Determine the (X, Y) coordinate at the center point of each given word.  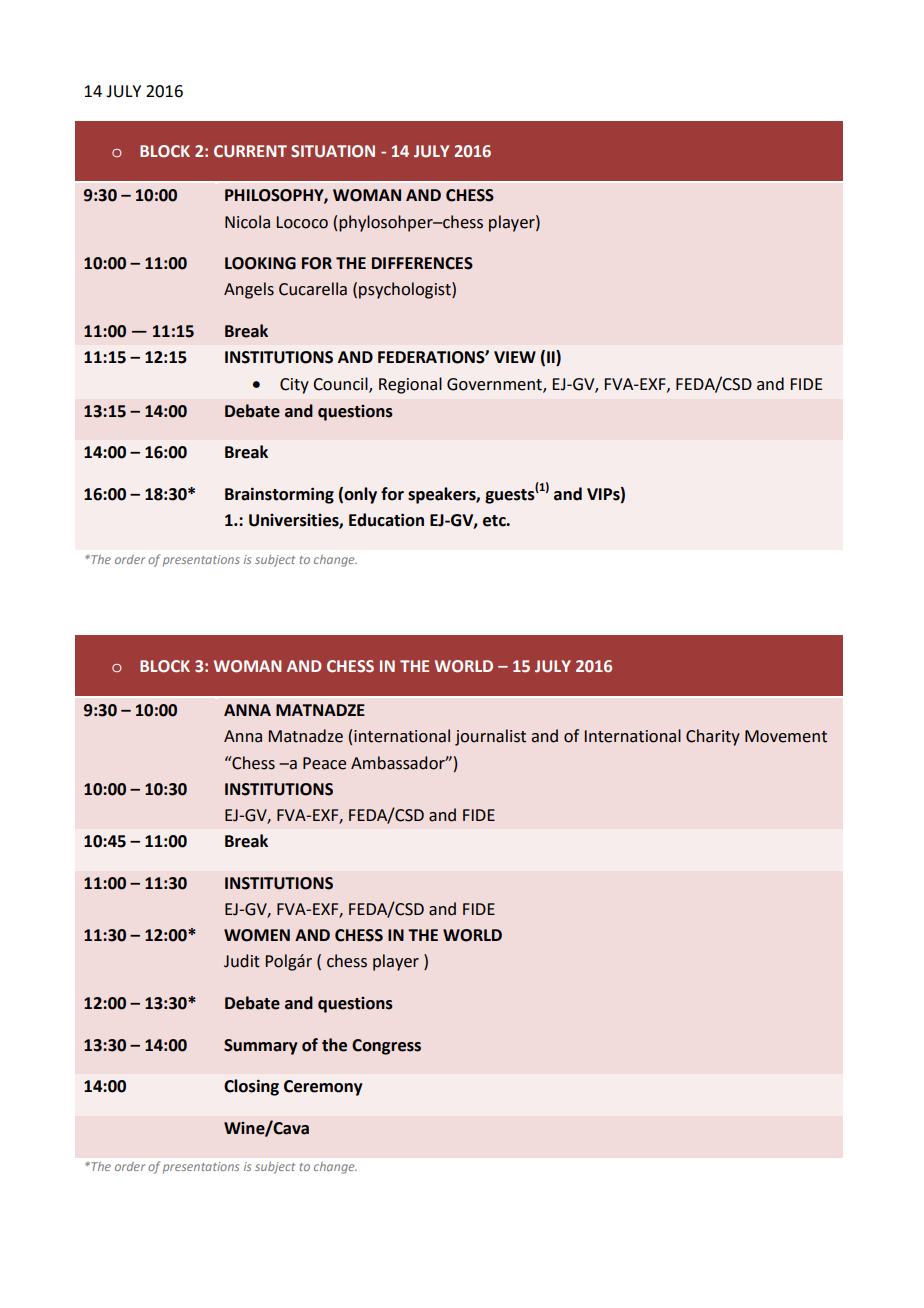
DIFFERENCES (422, 263)
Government (495, 385)
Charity (713, 737)
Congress (386, 1047)
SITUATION (333, 151)
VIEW (515, 357)
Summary (260, 1047)
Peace (324, 763)
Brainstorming (279, 495)
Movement (786, 736)
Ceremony (323, 1088)
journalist (490, 737)
